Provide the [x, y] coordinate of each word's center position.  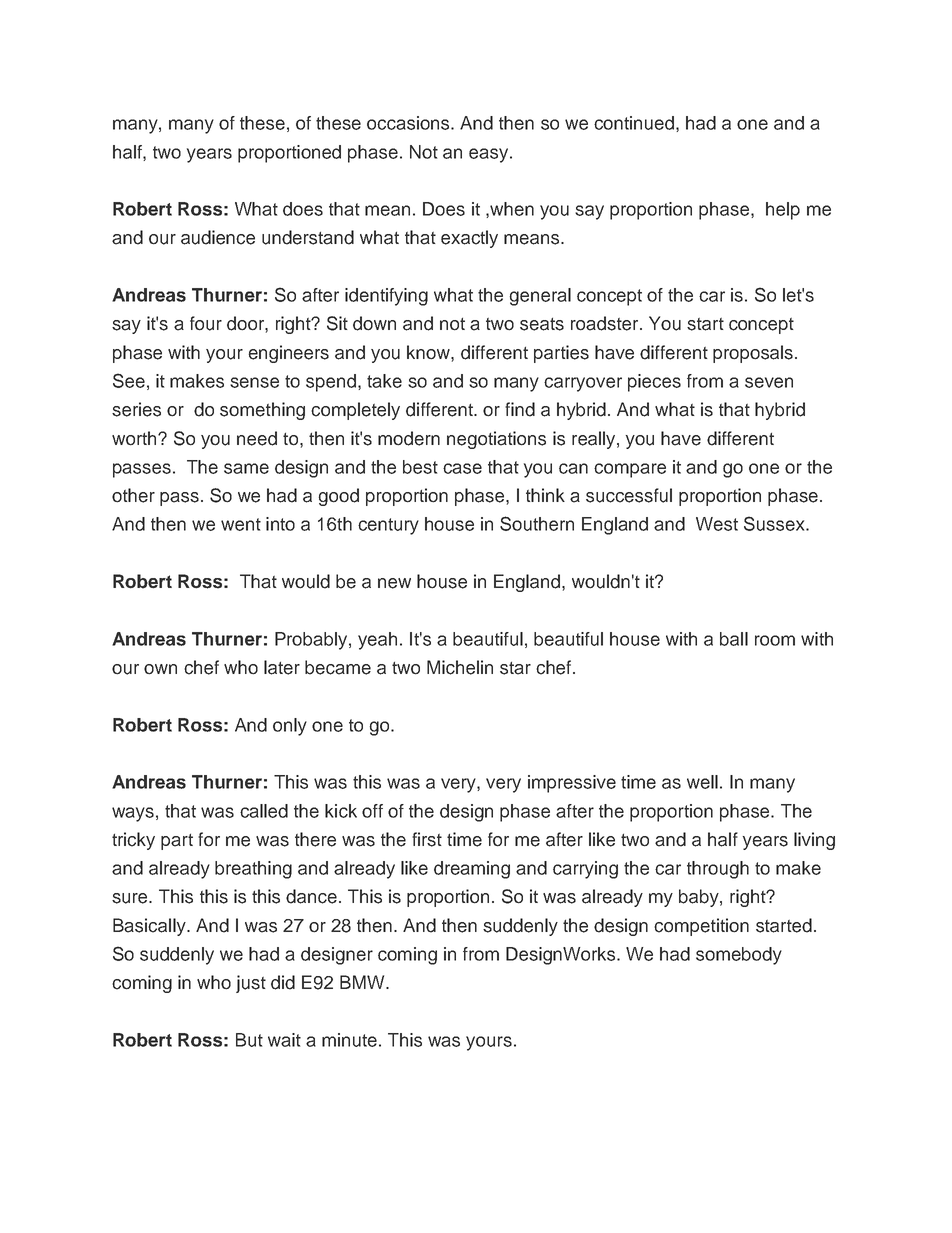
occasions [409, 123]
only [290, 727]
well [702, 782]
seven [769, 382]
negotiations [496, 440]
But [249, 1040]
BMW [363, 982]
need [257, 438]
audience [218, 237]
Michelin [460, 667]
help [783, 211]
